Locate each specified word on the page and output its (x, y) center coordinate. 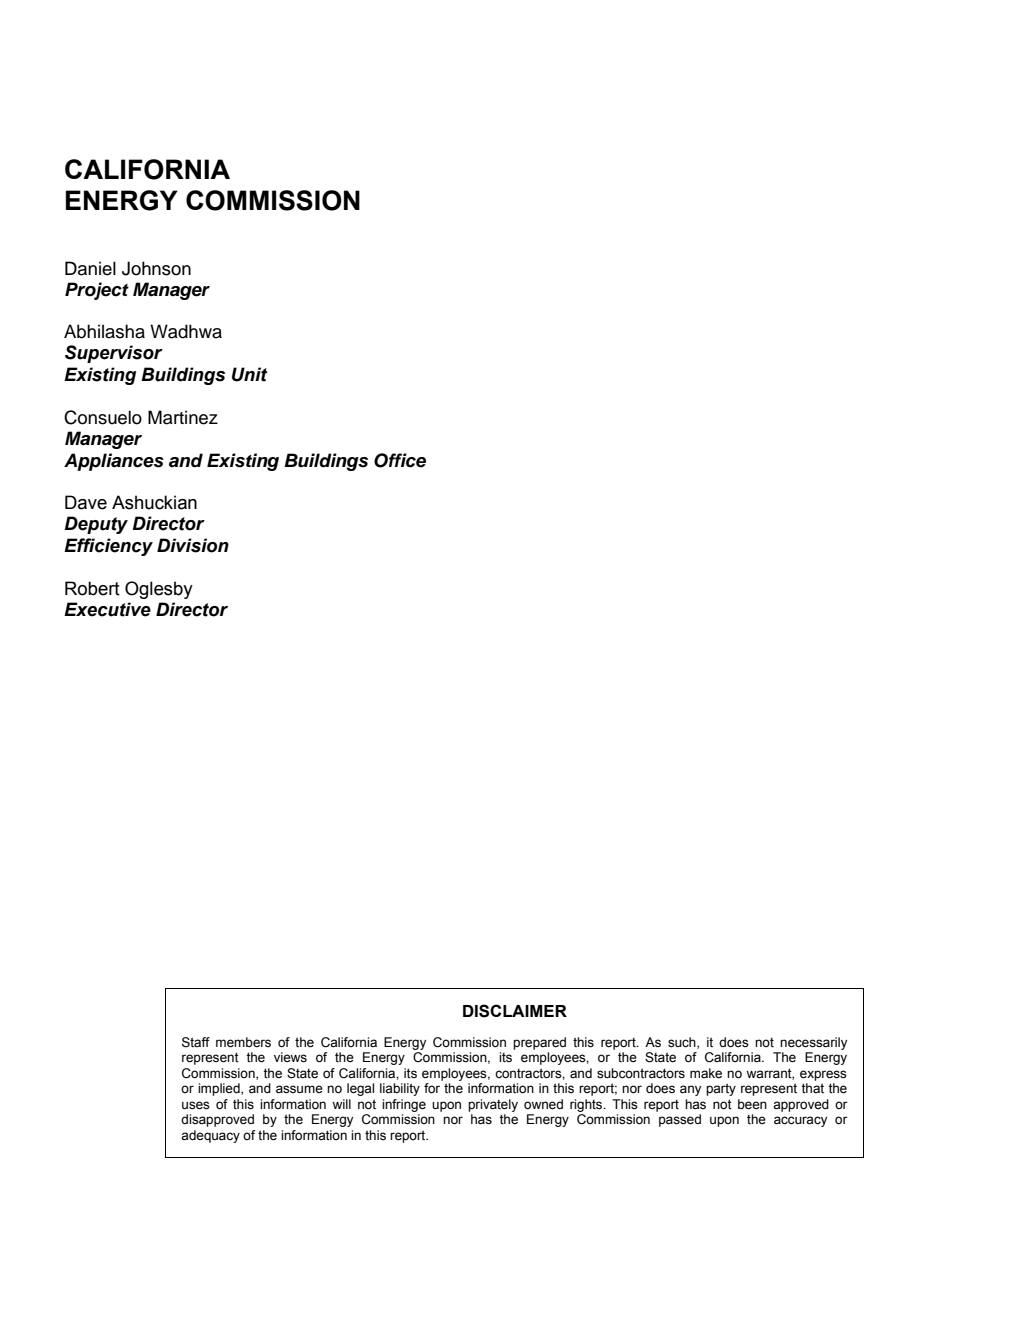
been (752, 1104)
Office (400, 460)
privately (493, 1105)
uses (196, 1105)
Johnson (156, 268)
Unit (250, 374)
